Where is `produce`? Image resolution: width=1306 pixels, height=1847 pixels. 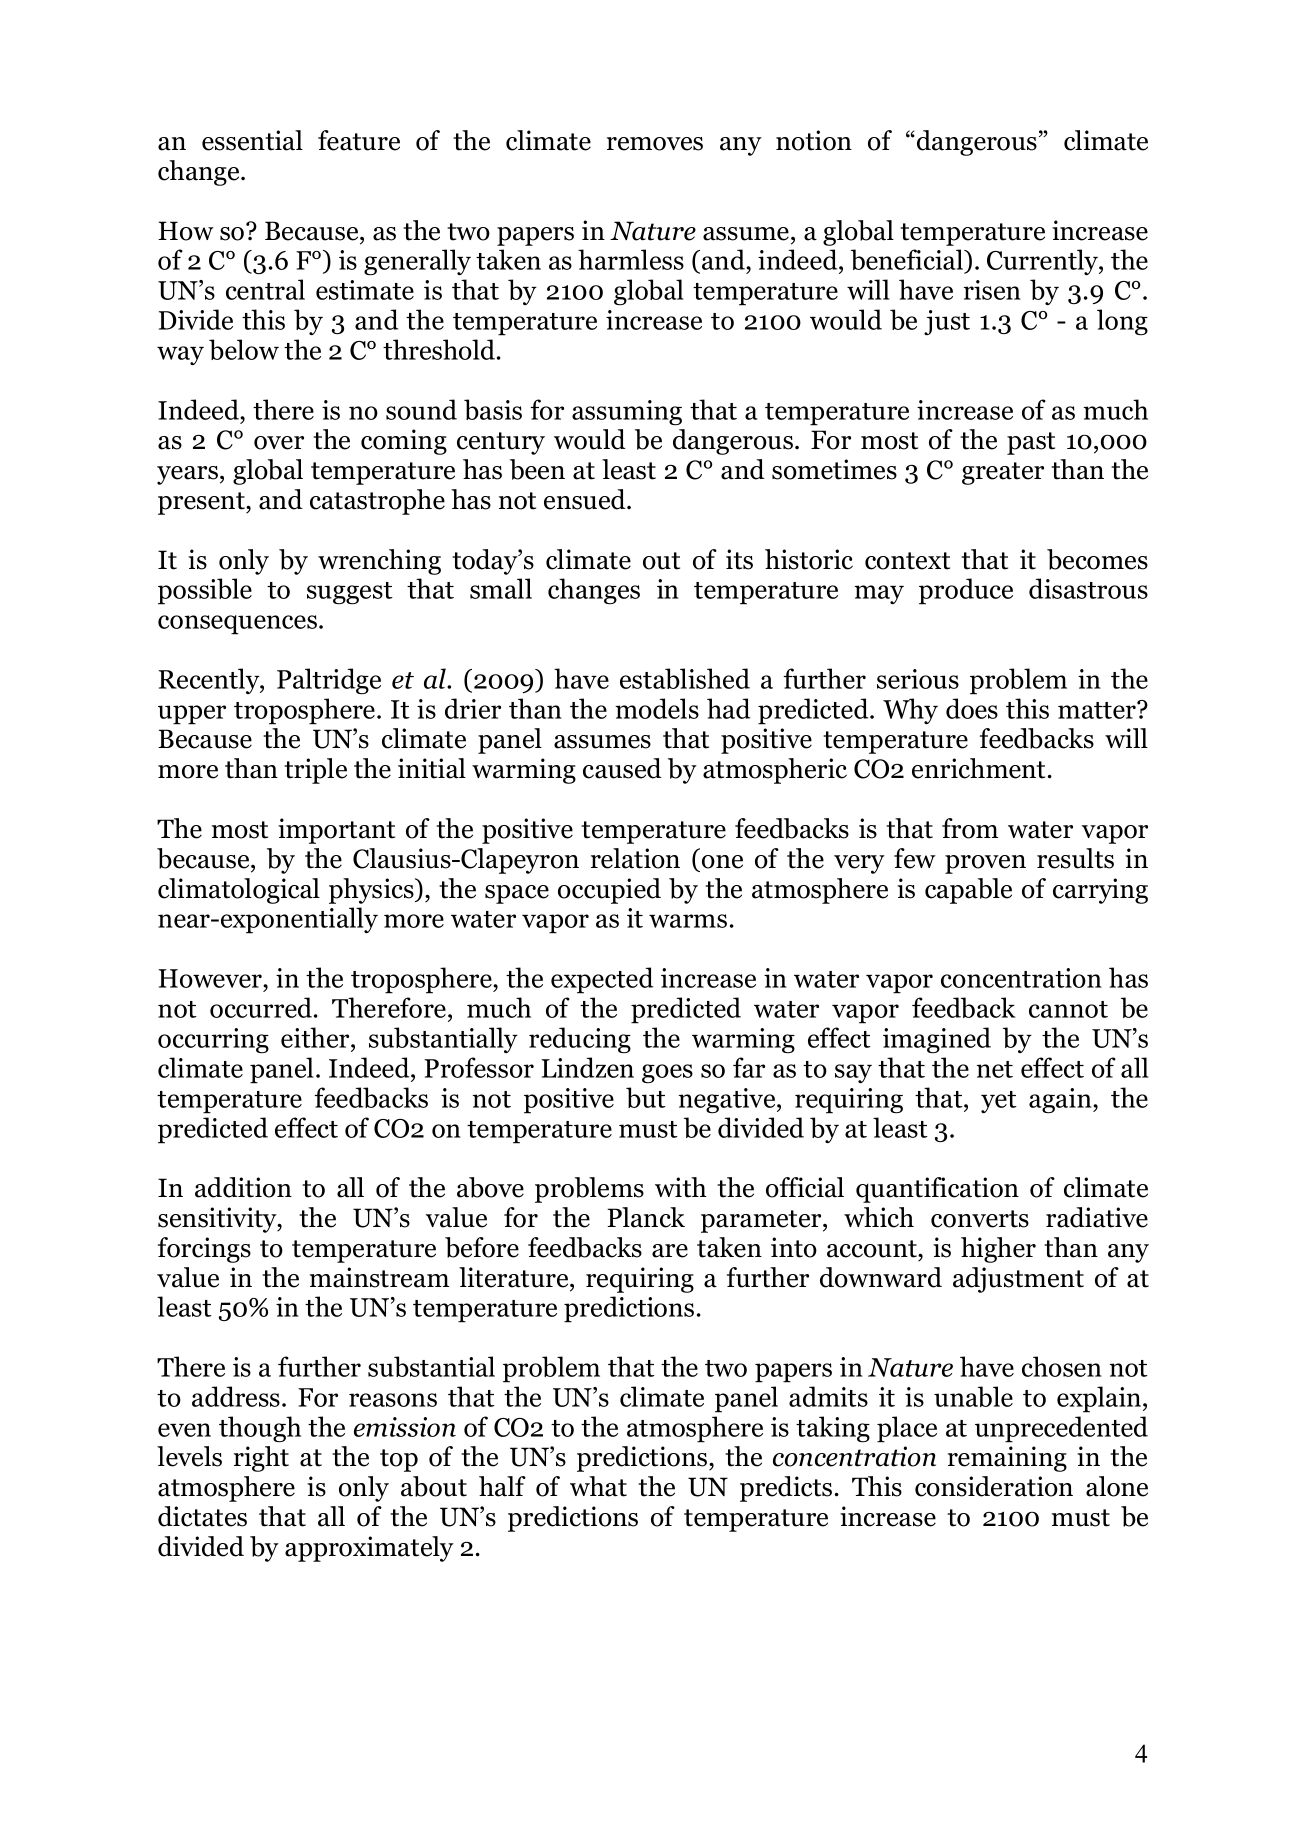
produce is located at coordinates (966, 591).
